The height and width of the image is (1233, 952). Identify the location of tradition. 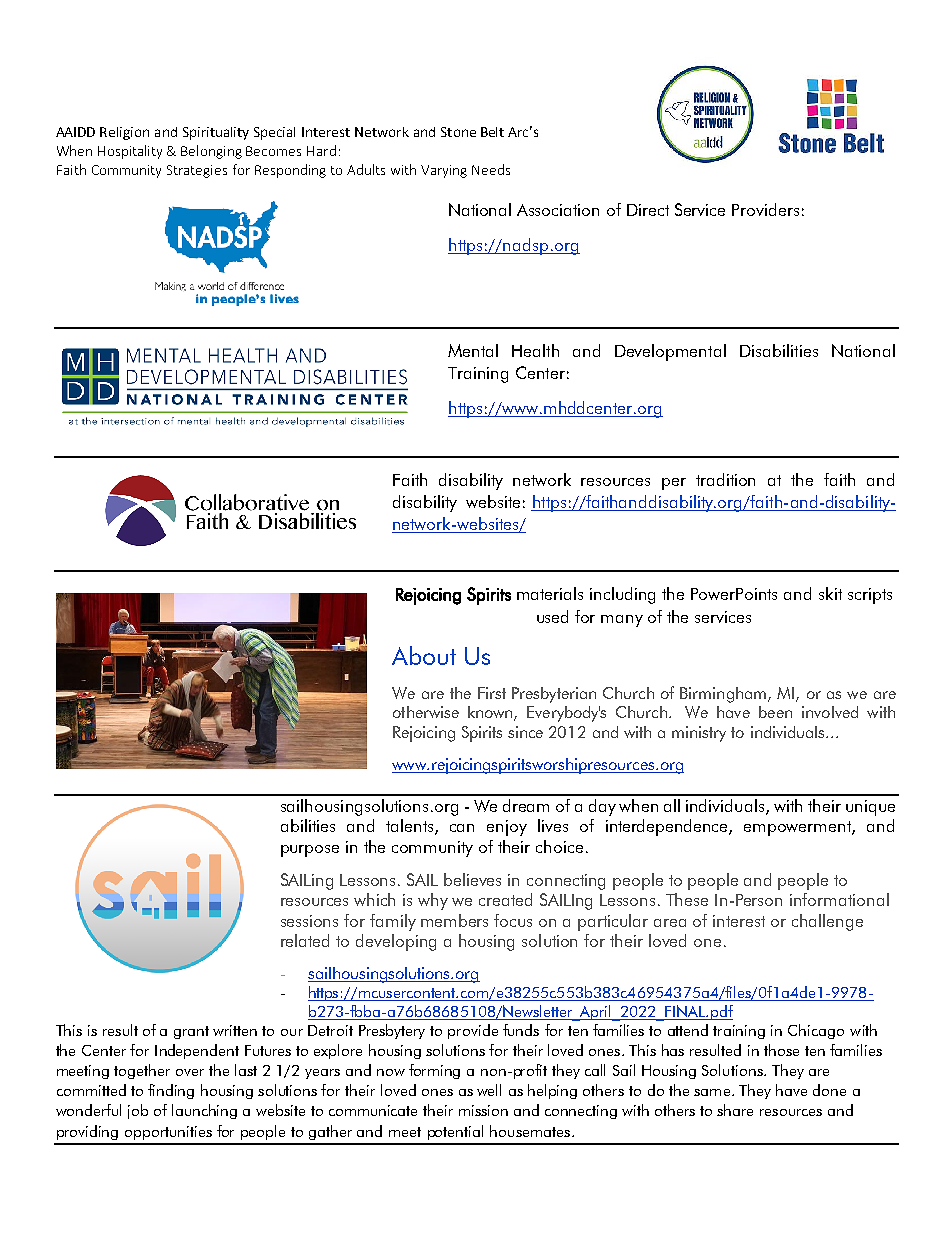
(725, 479).
